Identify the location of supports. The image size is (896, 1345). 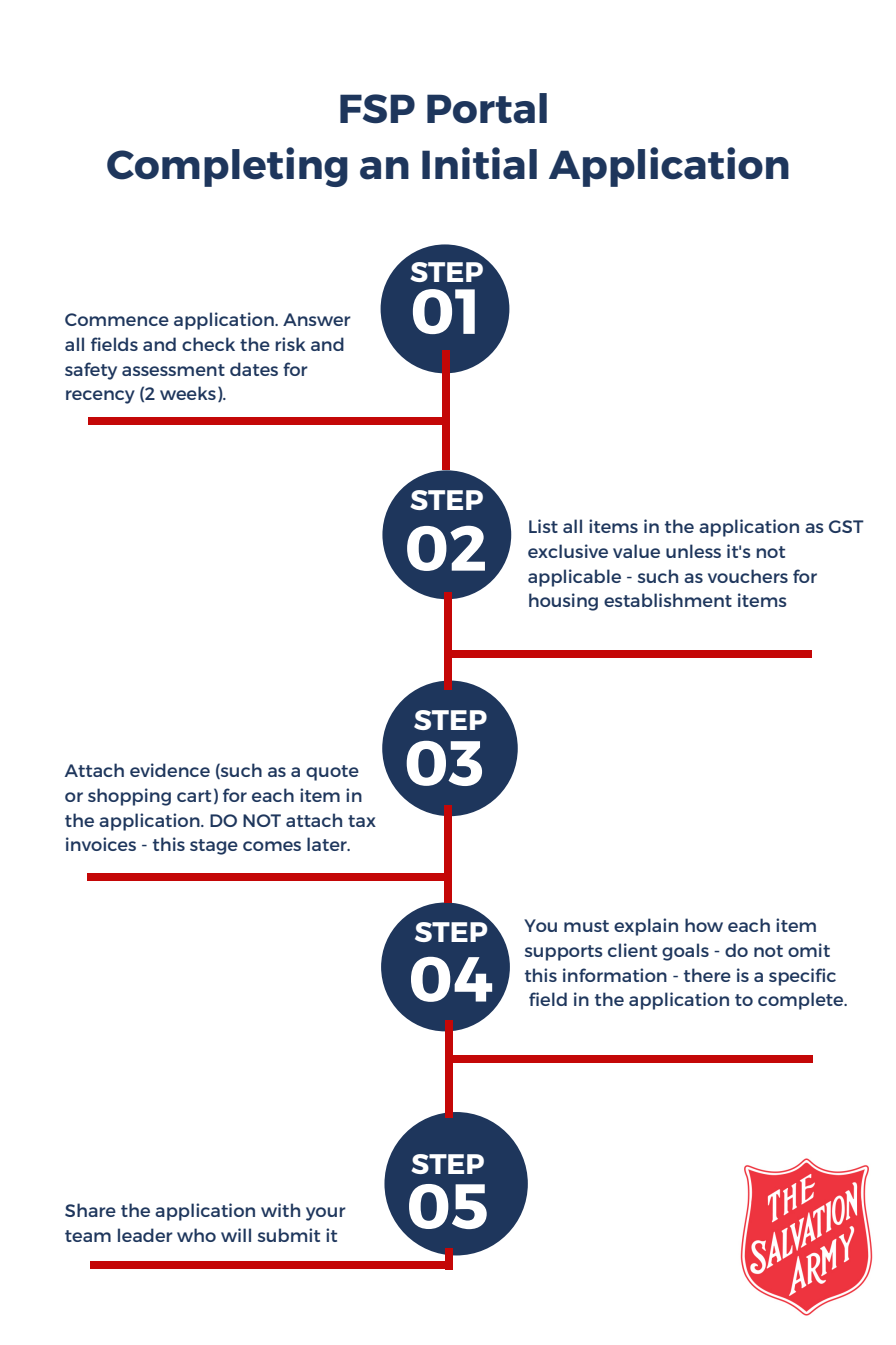
(564, 953).
